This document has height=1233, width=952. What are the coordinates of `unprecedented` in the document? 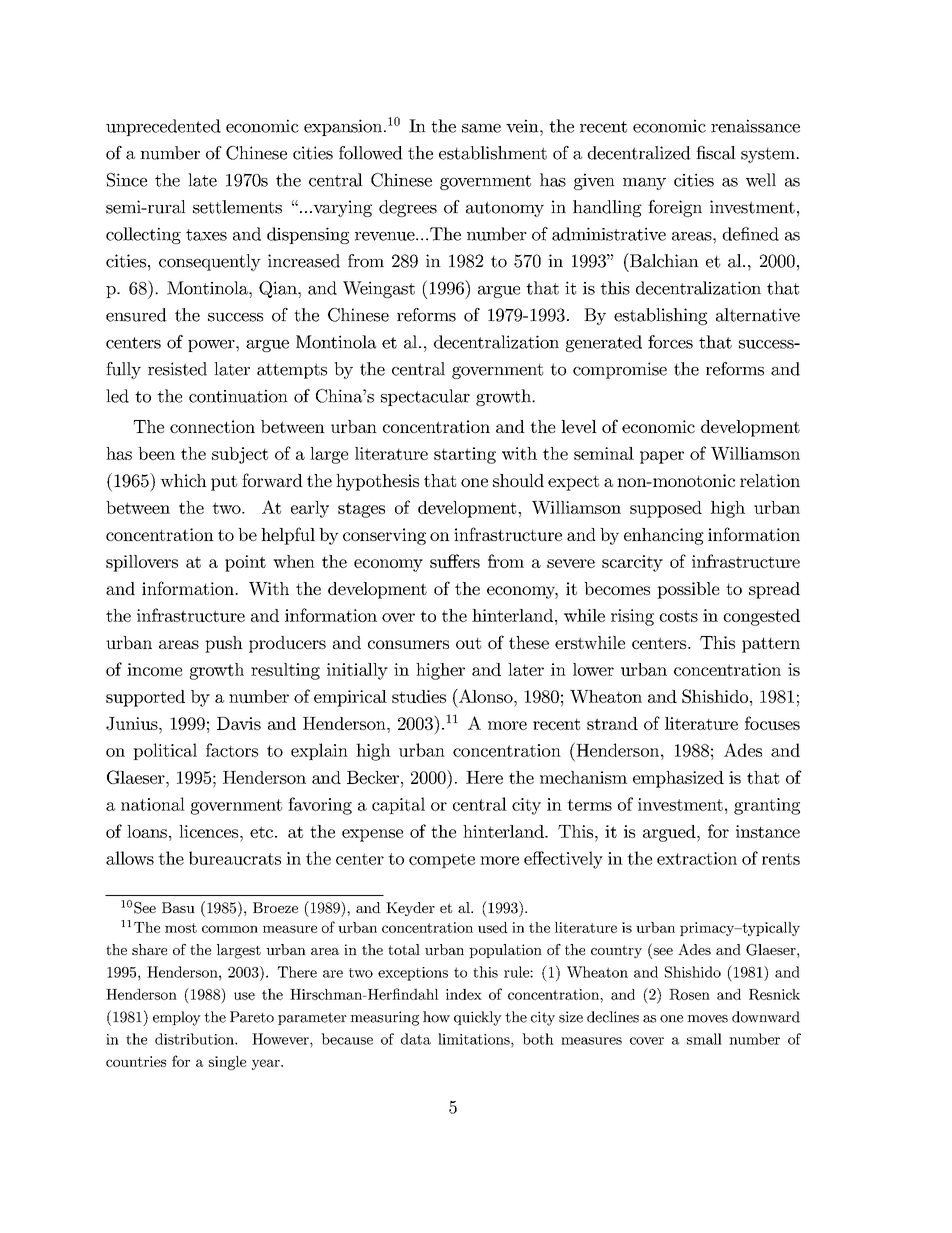 It's located at (163, 127).
